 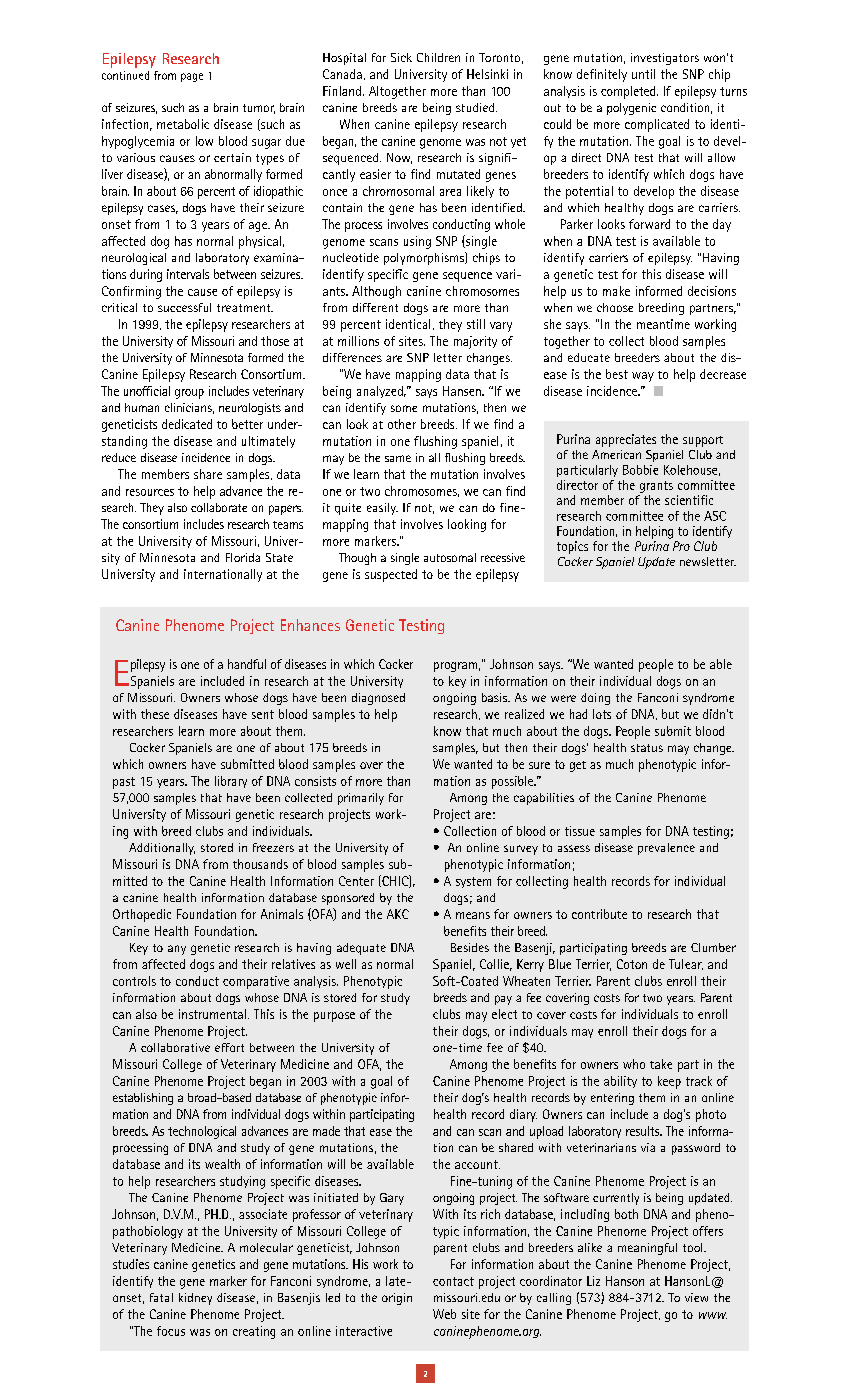 What do you see at coordinates (696, 1297) in the document?
I see `view` at bounding box center [696, 1297].
